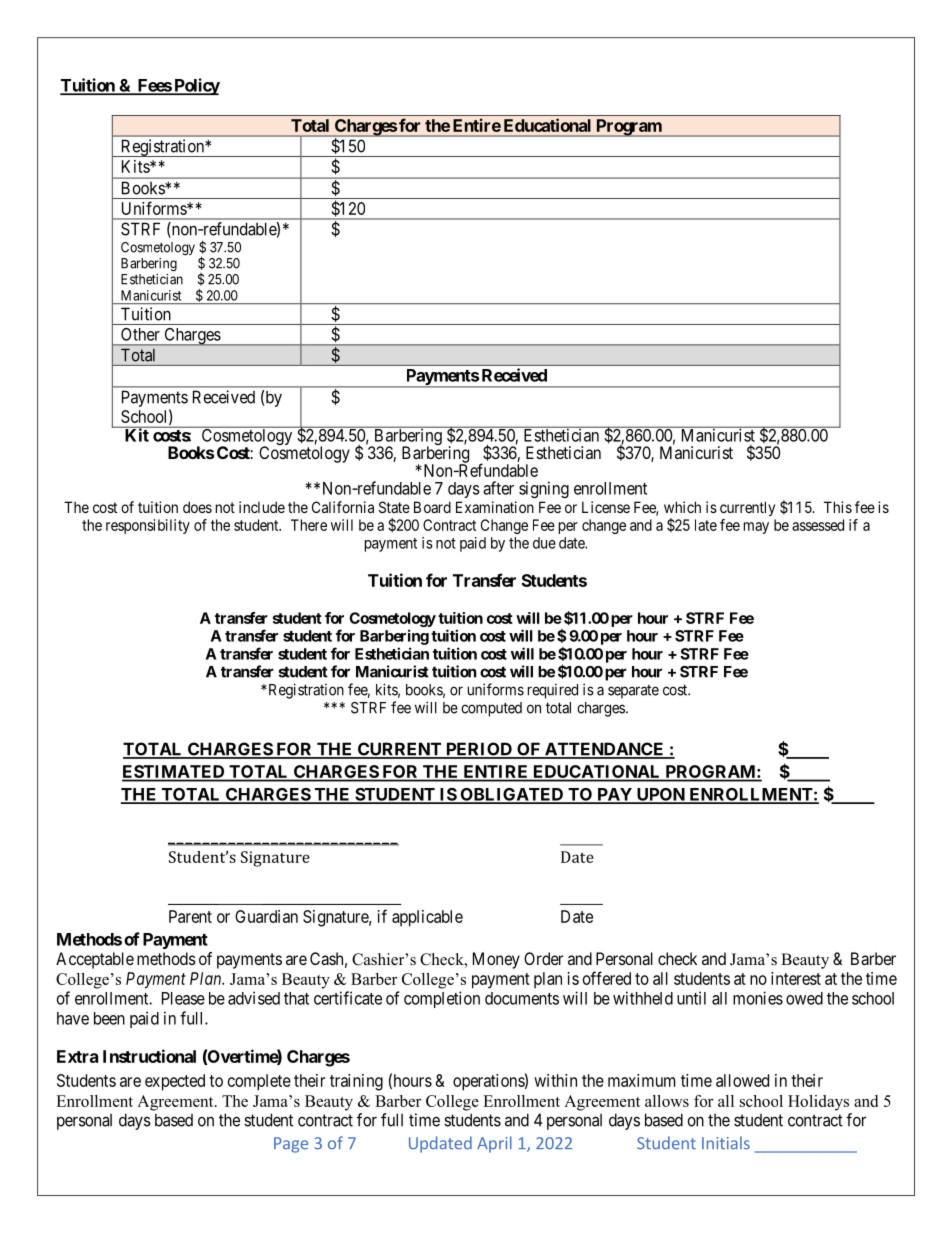 The image size is (952, 1233). Describe the element at coordinates (544, 489) in the image. I see `signing` at that location.
